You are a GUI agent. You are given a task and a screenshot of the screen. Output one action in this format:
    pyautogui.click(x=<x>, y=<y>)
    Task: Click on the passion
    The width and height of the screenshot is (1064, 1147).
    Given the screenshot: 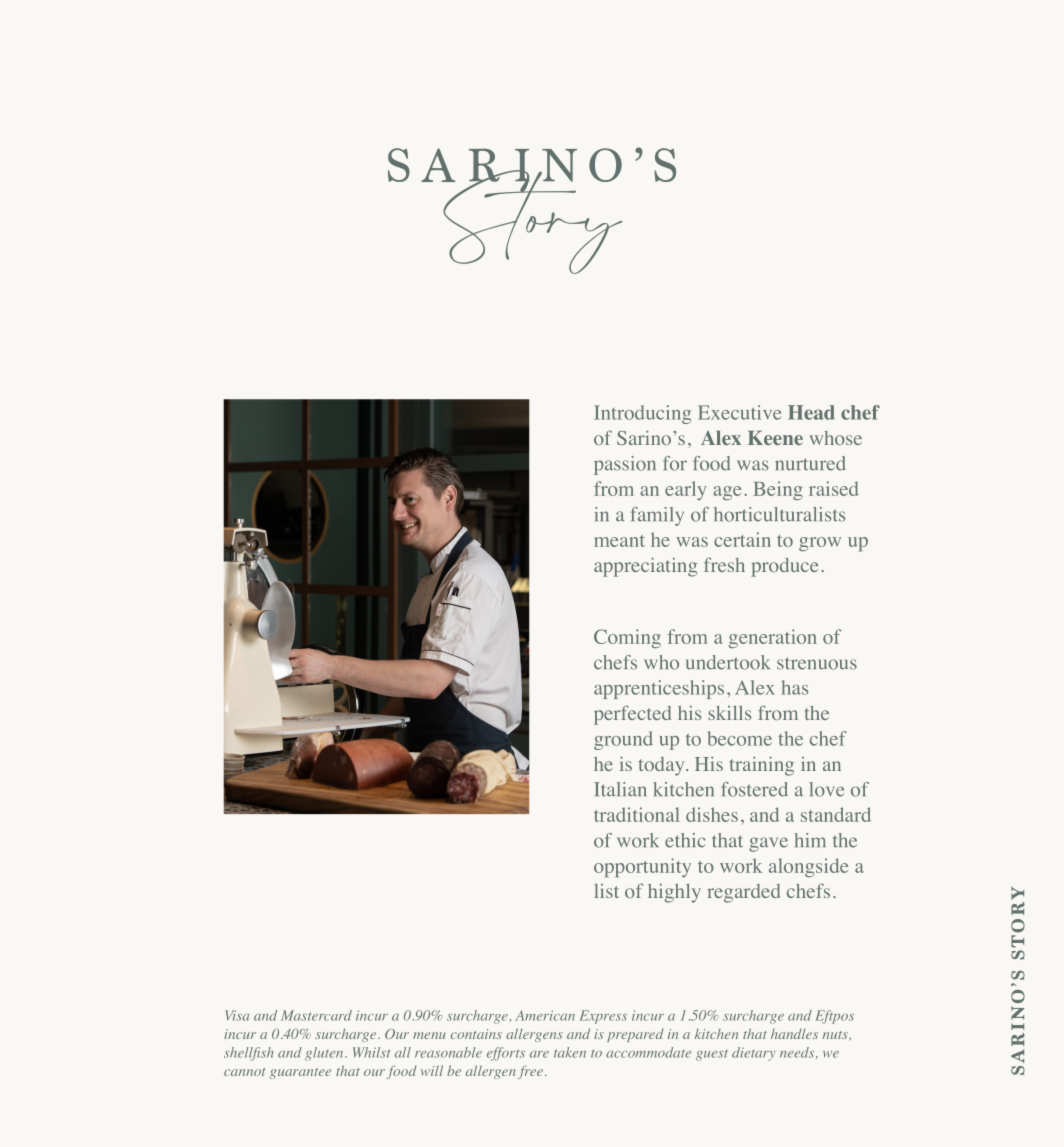 What is the action you would take?
    pyautogui.click(x=625, y=465)
